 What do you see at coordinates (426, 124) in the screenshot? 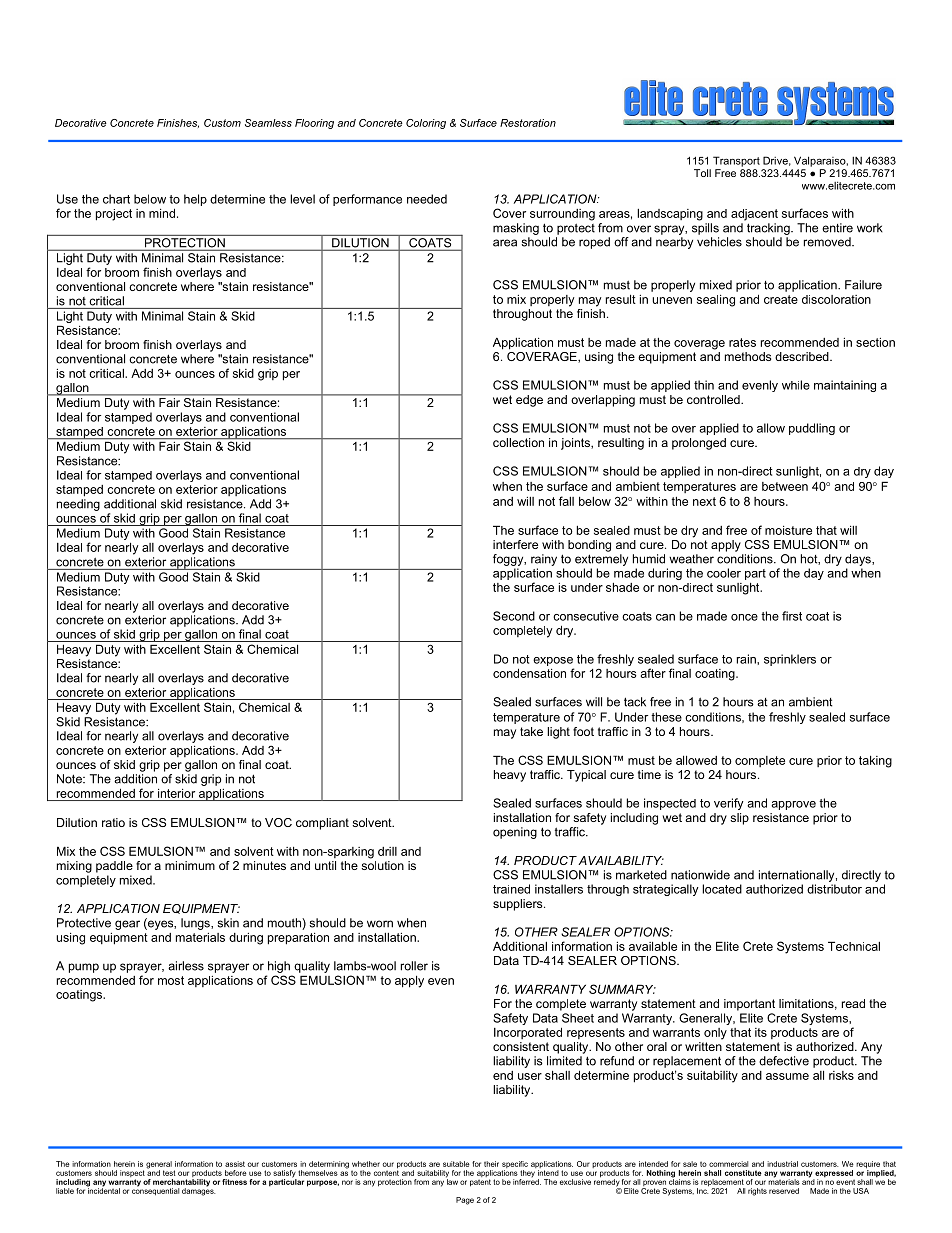
I see `Coloring` at bounding box center [426, 124].
